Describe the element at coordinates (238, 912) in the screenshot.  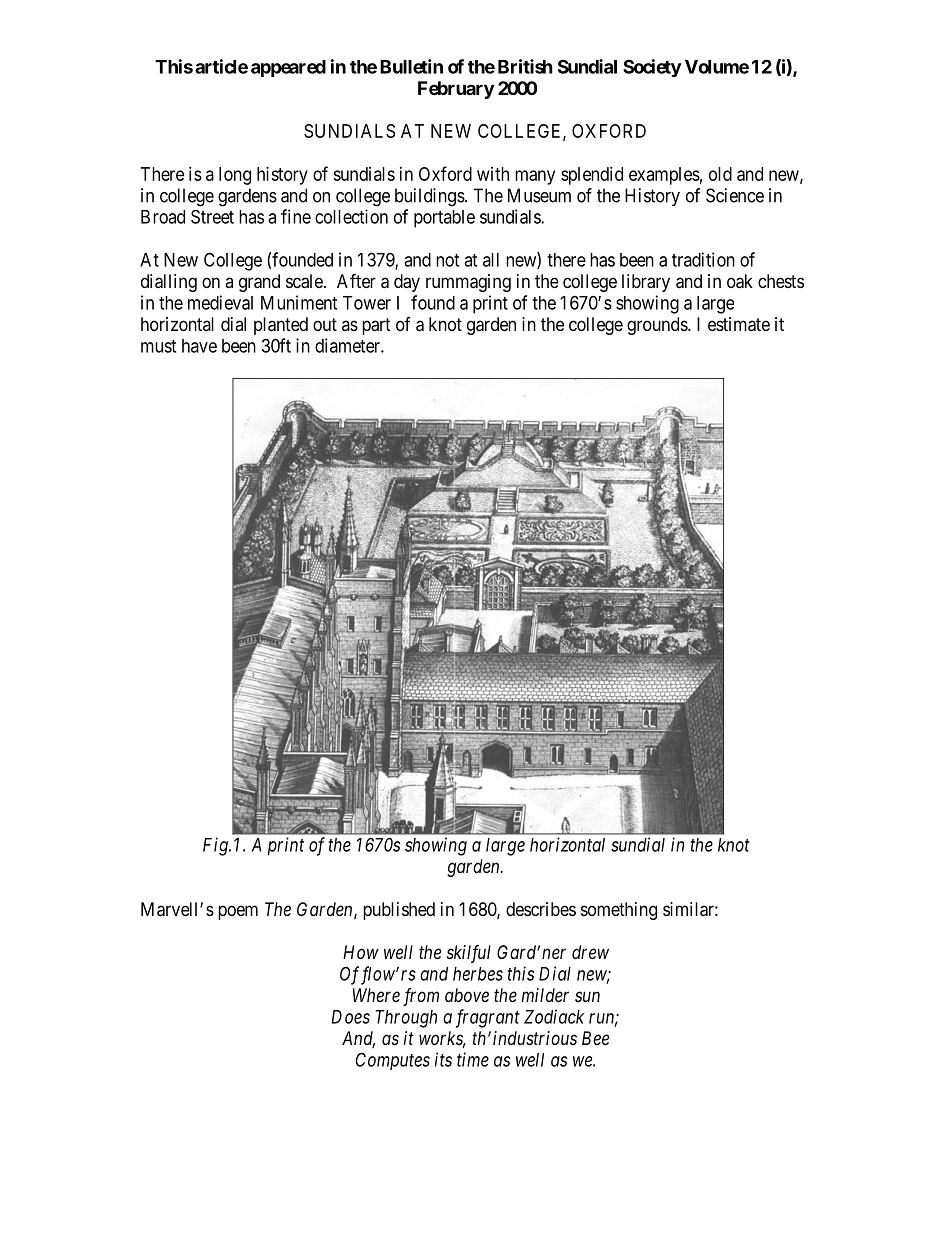
I see `poem` at that location.
